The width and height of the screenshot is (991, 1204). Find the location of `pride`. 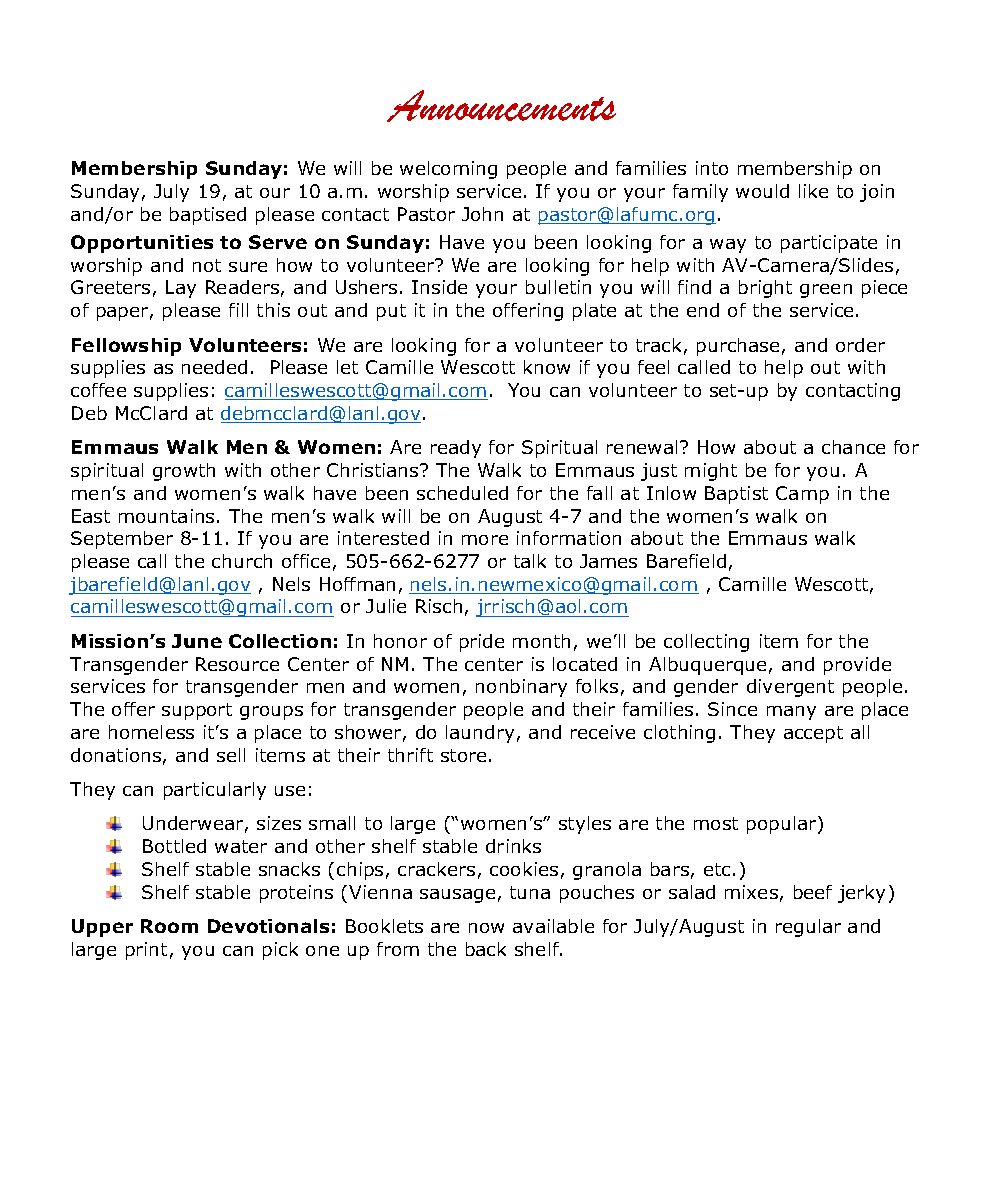

pride is located at coordinates (482, 643).
